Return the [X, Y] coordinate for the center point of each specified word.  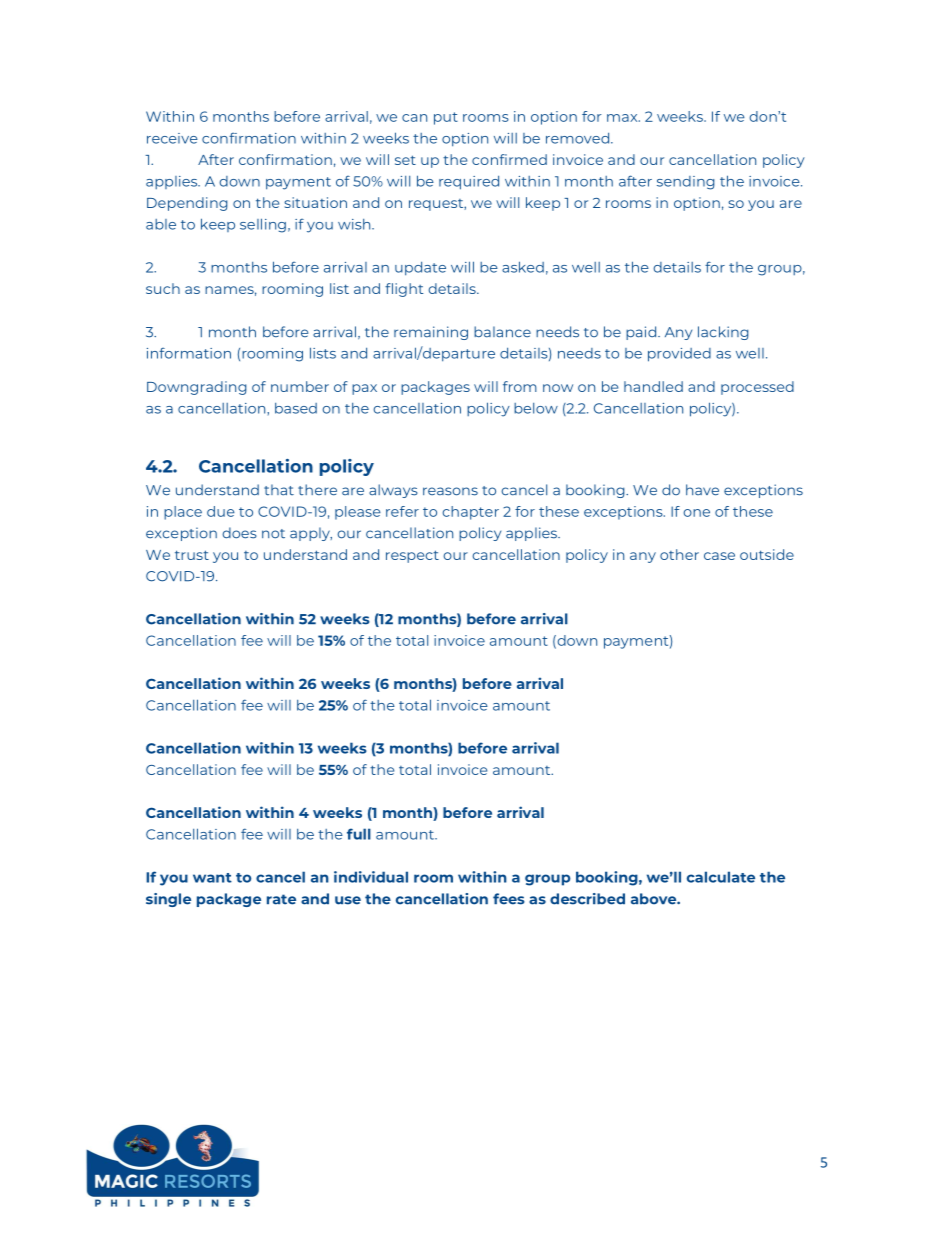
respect [412, 556]
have [702, 490]
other [679, 554]
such [163, 288]
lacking [723, 333]
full [359, 834]
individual [371, 877]
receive [172, 138]
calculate [721, 877]
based [296, 408]
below [536, 408]
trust [192, 555]
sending [686, 183]
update [420, 268]
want [212, 878]
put [446, 118]
